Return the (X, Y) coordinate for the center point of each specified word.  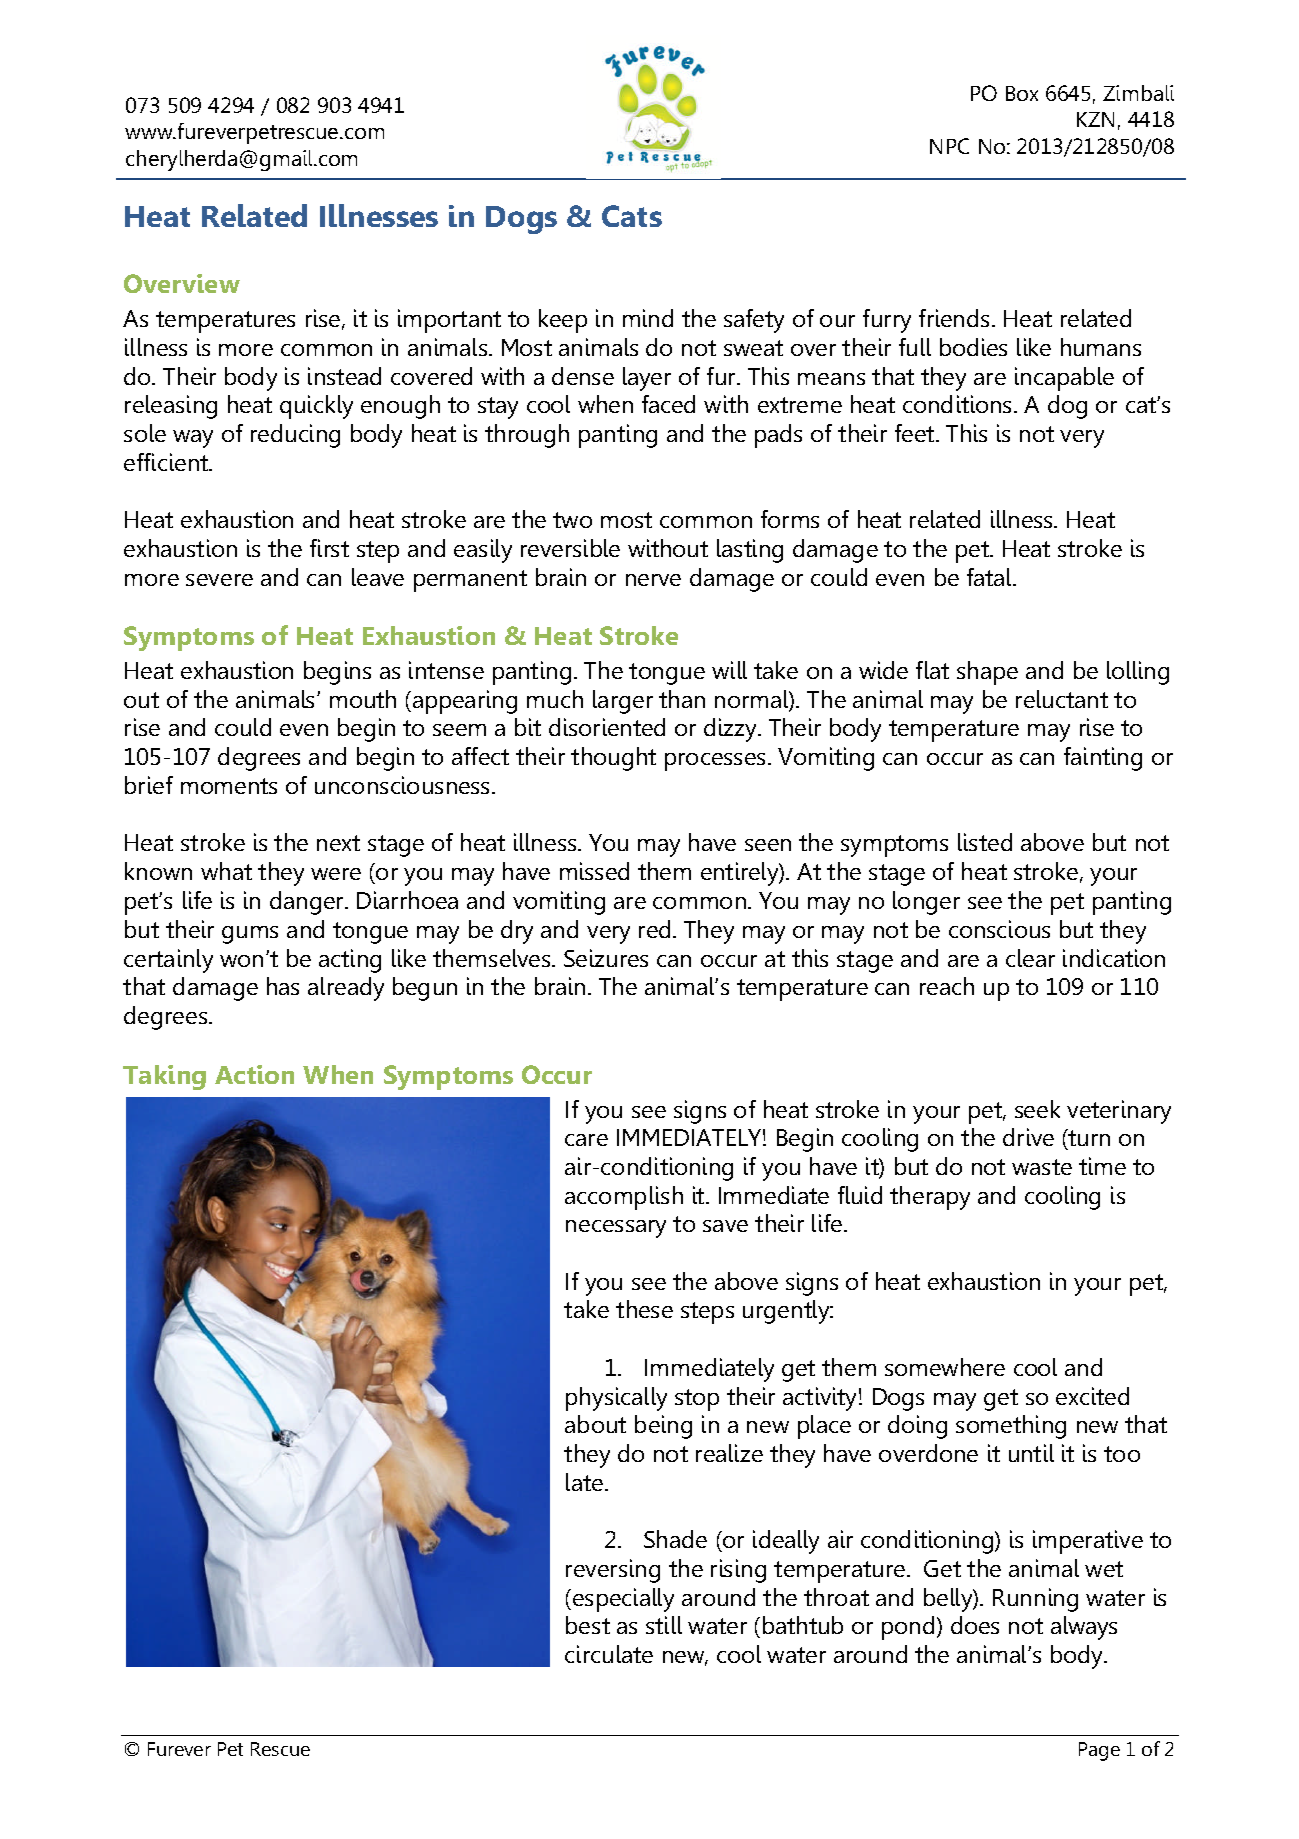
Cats (632, 216)
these (644, 1309)
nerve (653, 580)
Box (1022, 93)
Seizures (606, 958)
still (664, 1625)
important (449, 321)
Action (254, 1074)
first (329, 548)
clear (1030, 958)
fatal (990, 577)
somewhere (945, 1367)
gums (250, 935)
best (588, 1625)
